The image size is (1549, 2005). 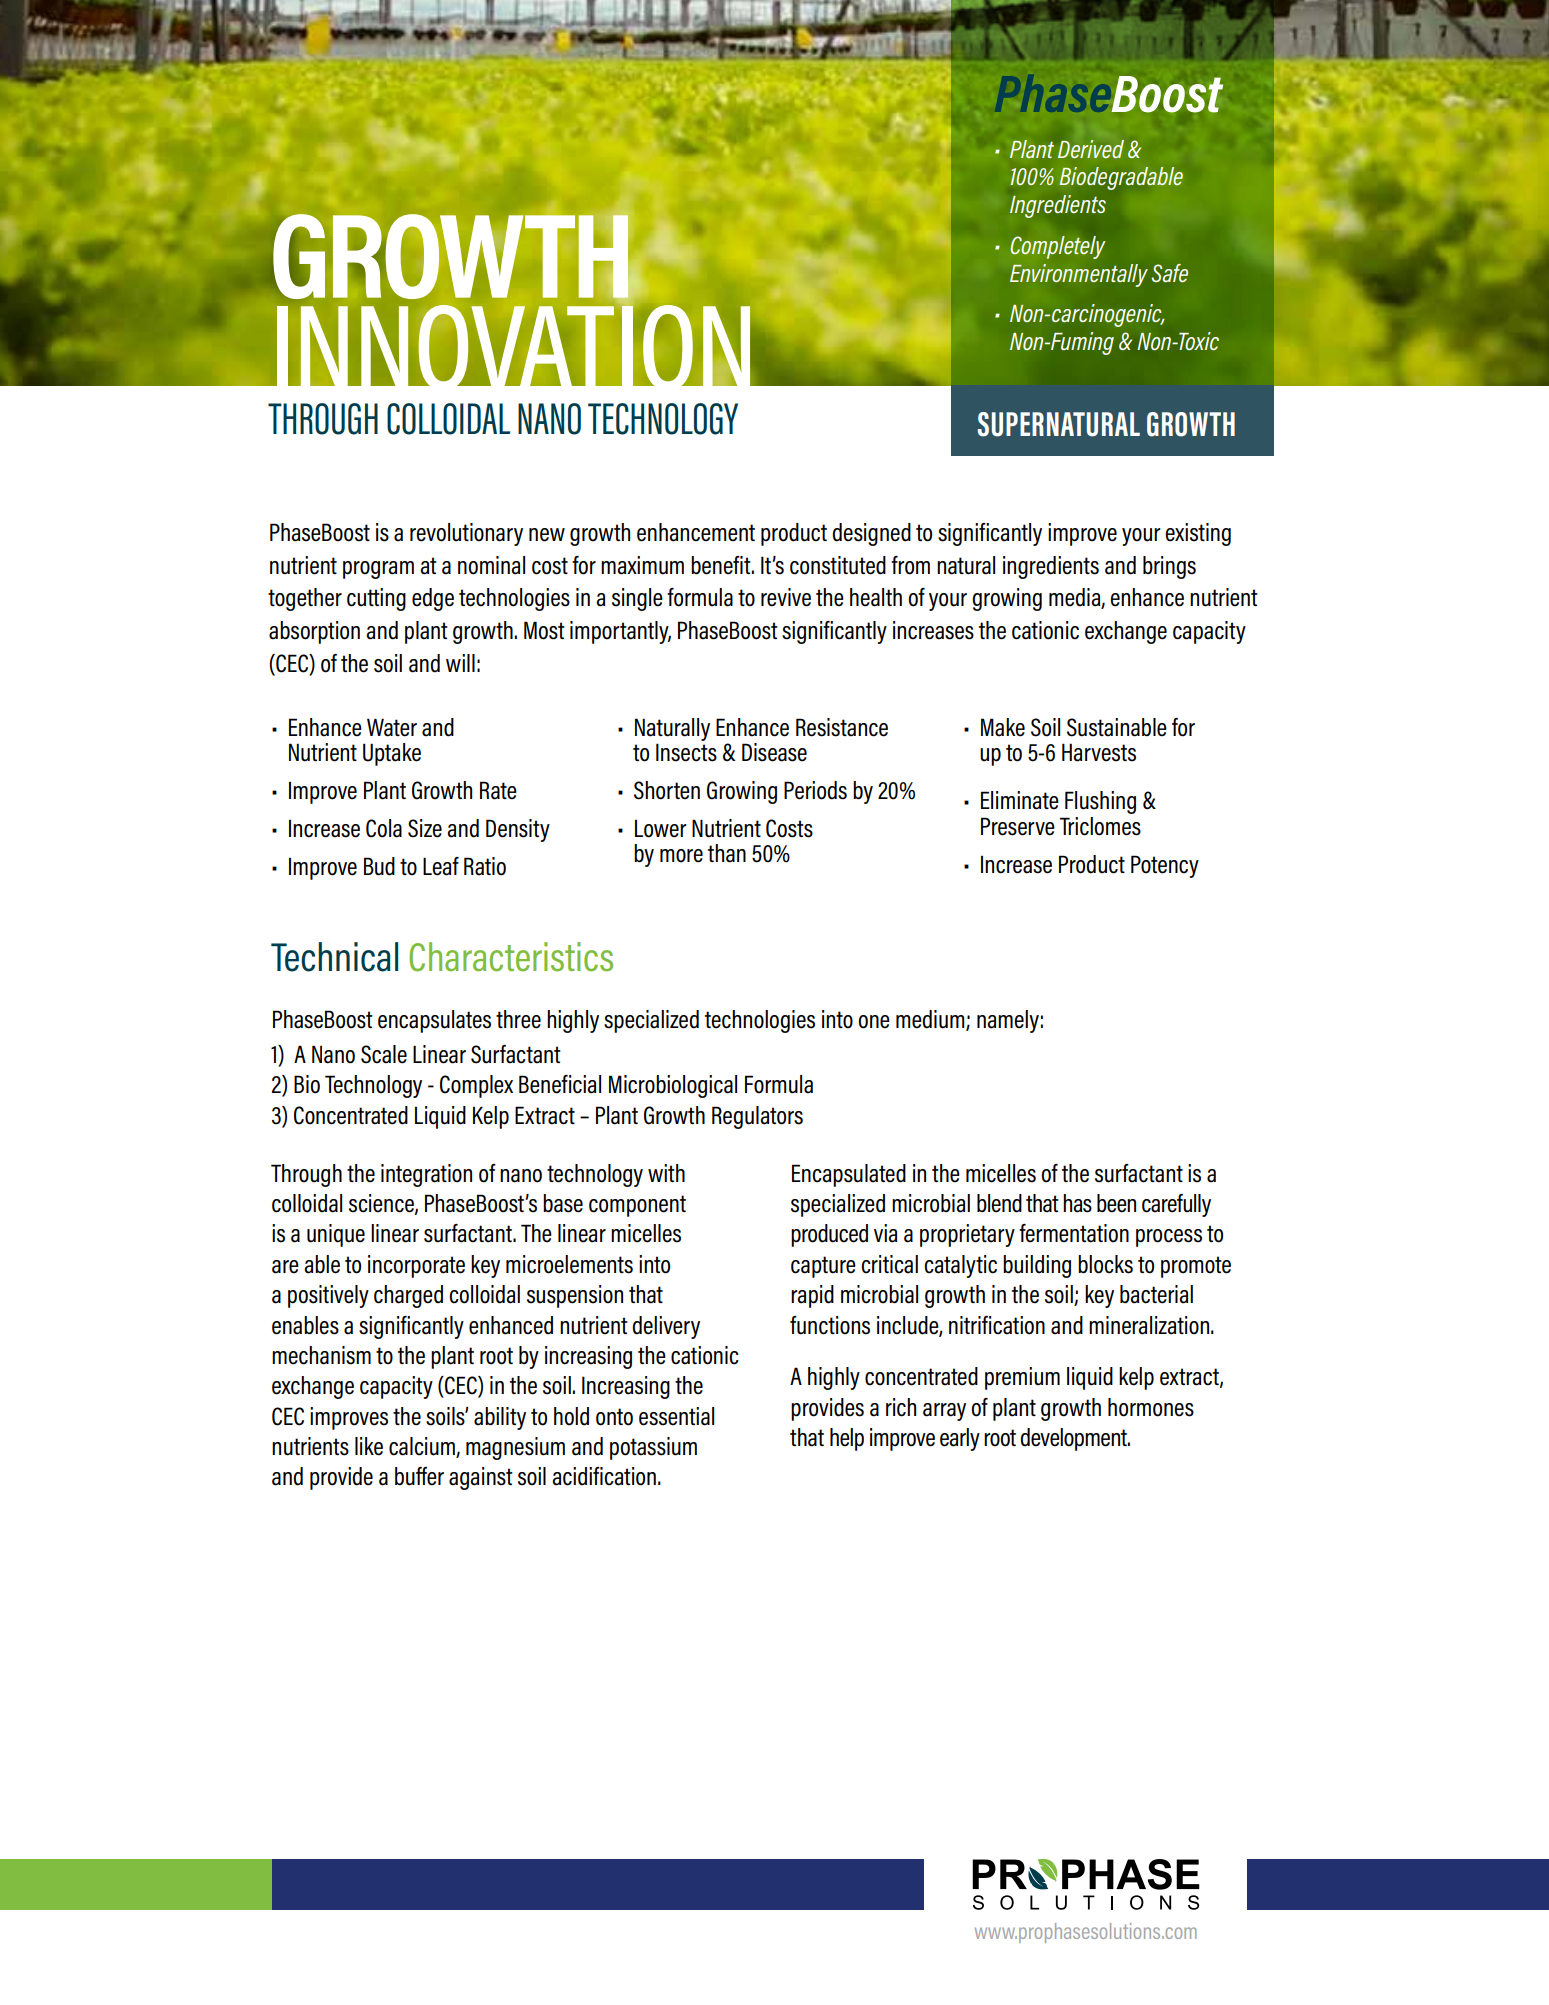 What do you see at coordinates (425, 828) in the document?
I see `Size` at bounding box center [425, 828].
